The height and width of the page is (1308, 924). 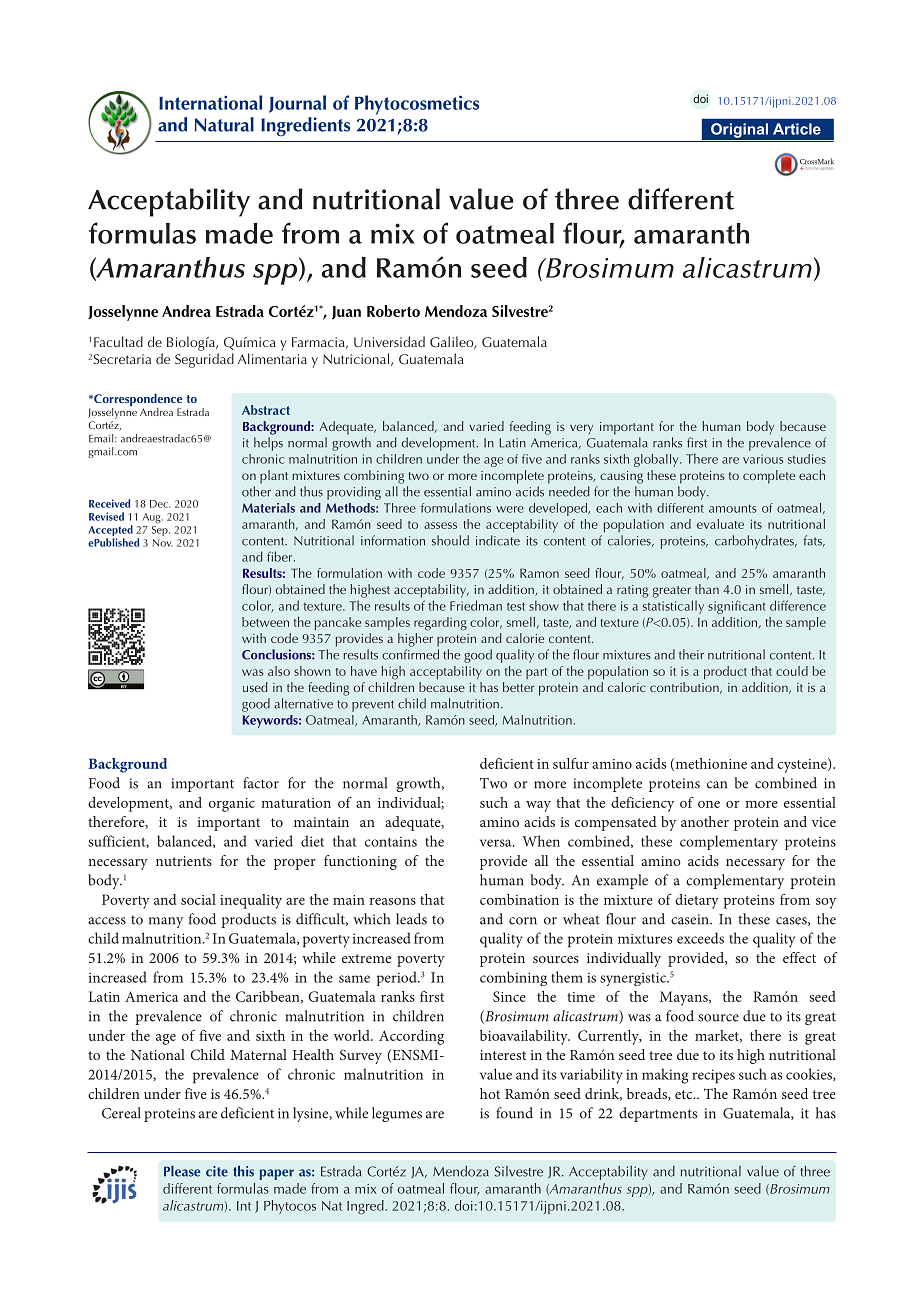 What do you see at coordinates (266, 410) in the page?
I see `Abstract` at bounding box center [266, 410].
